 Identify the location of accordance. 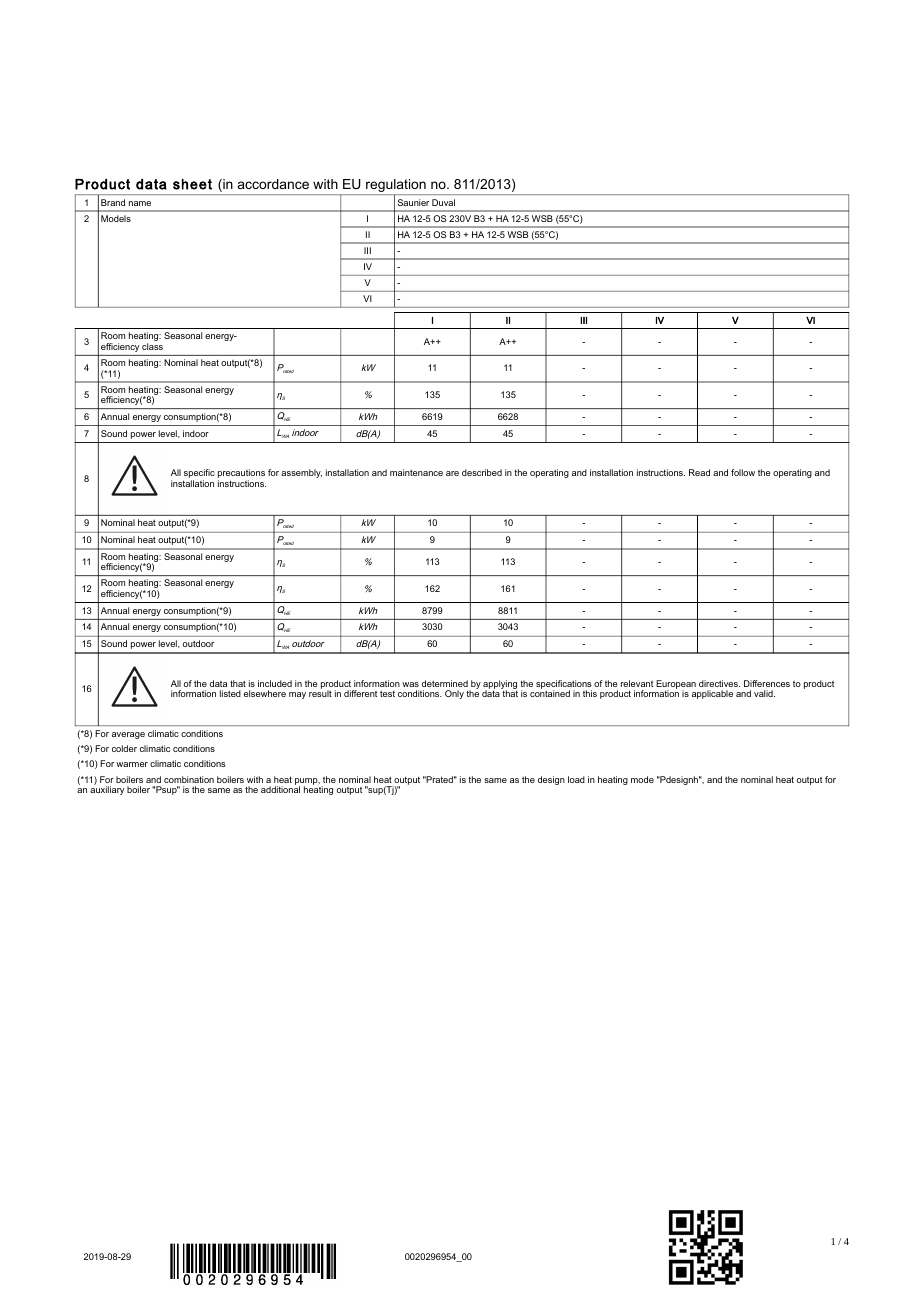
(273, 184).
